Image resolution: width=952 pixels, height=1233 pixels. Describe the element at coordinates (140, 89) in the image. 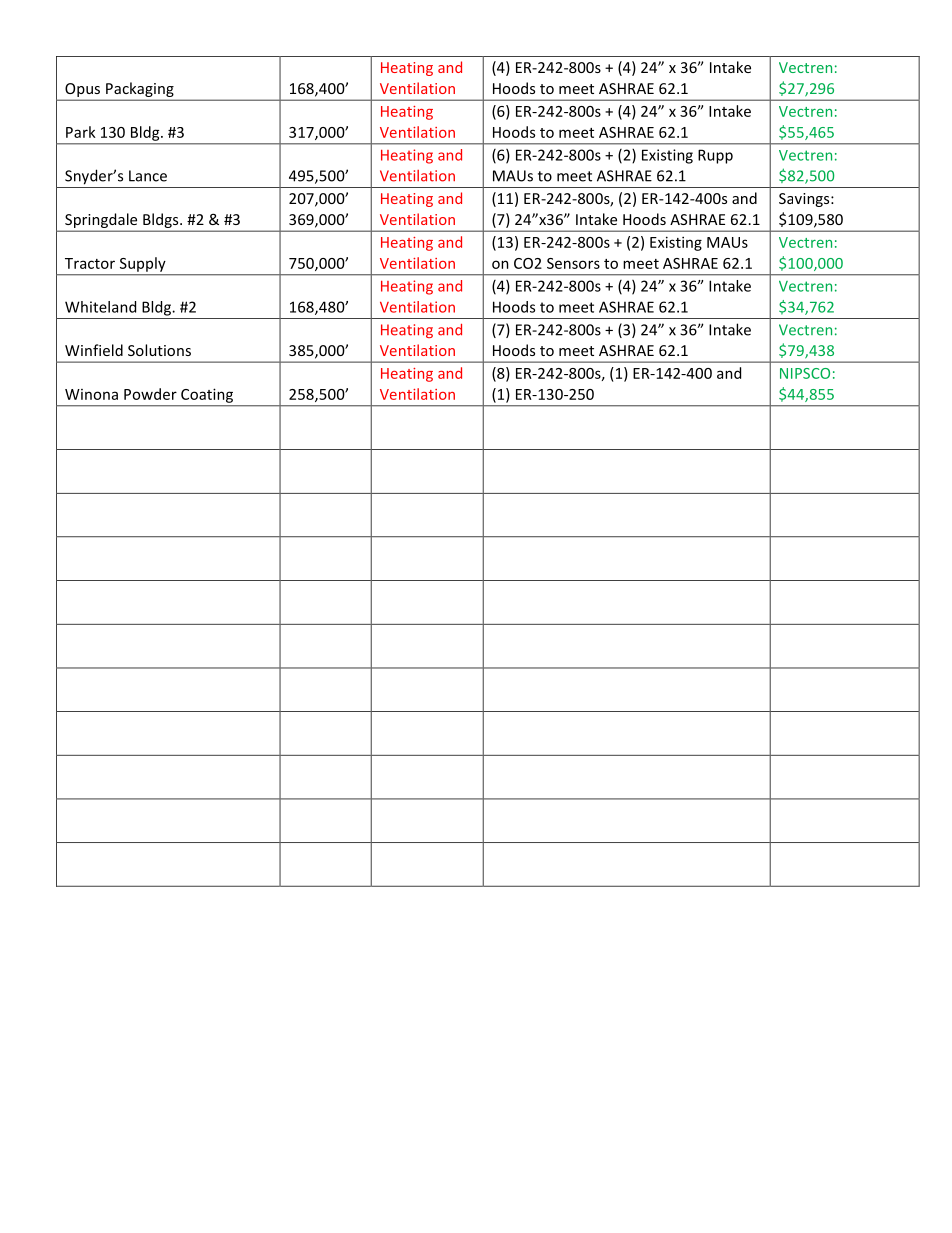

I see `Packaging` at that location.
